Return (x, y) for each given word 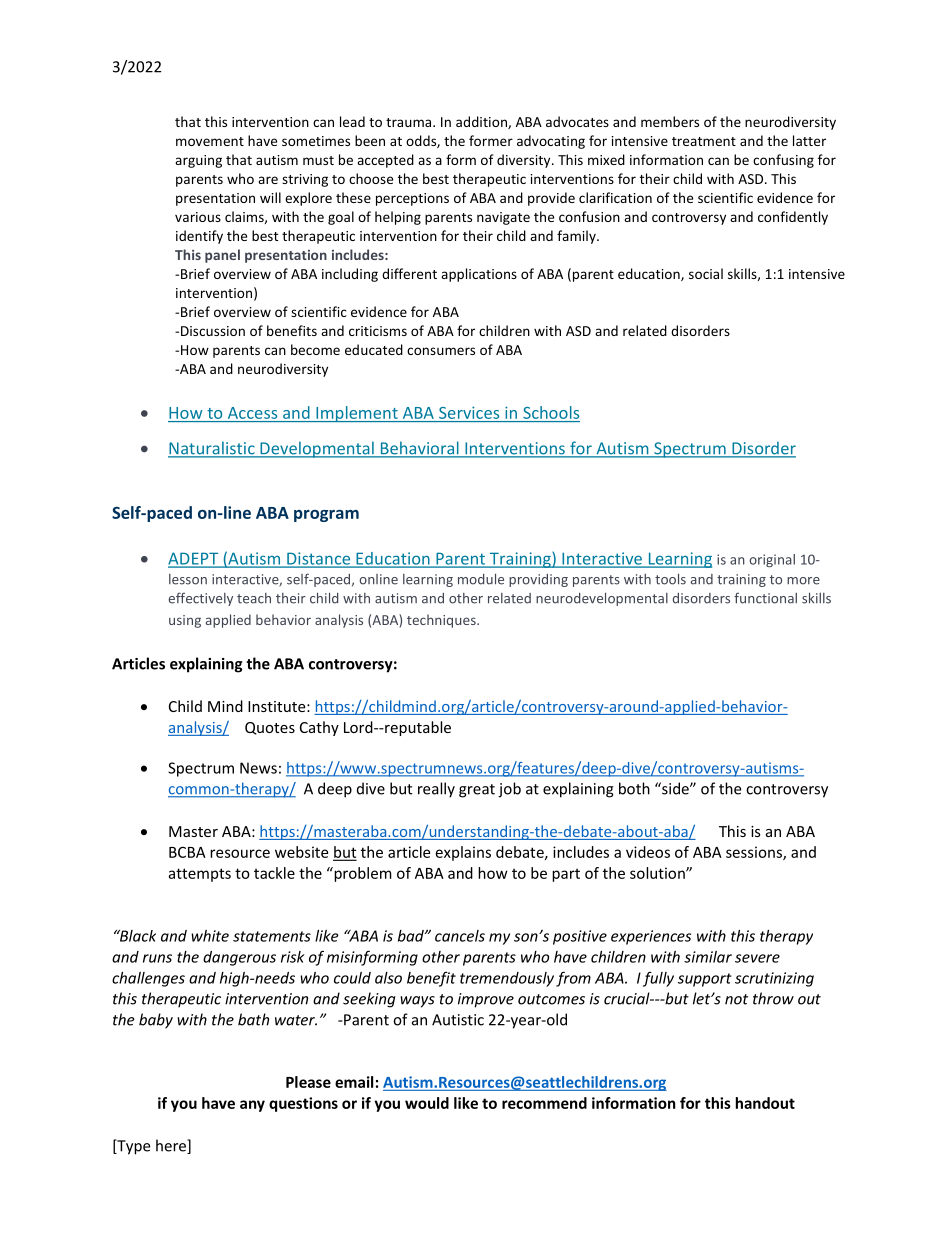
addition (482, 122)
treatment (704, 141)
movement (210, 141)
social (706, 273)
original (772, 560)
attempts (199, 875)
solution (658, 873)
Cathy (319, 728)
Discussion (213, 331)
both (634, 788)
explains (463, 853)
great (477, 791)
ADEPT (194, 559)
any (252, 1106)
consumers (441, 351)
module (481, 579)
